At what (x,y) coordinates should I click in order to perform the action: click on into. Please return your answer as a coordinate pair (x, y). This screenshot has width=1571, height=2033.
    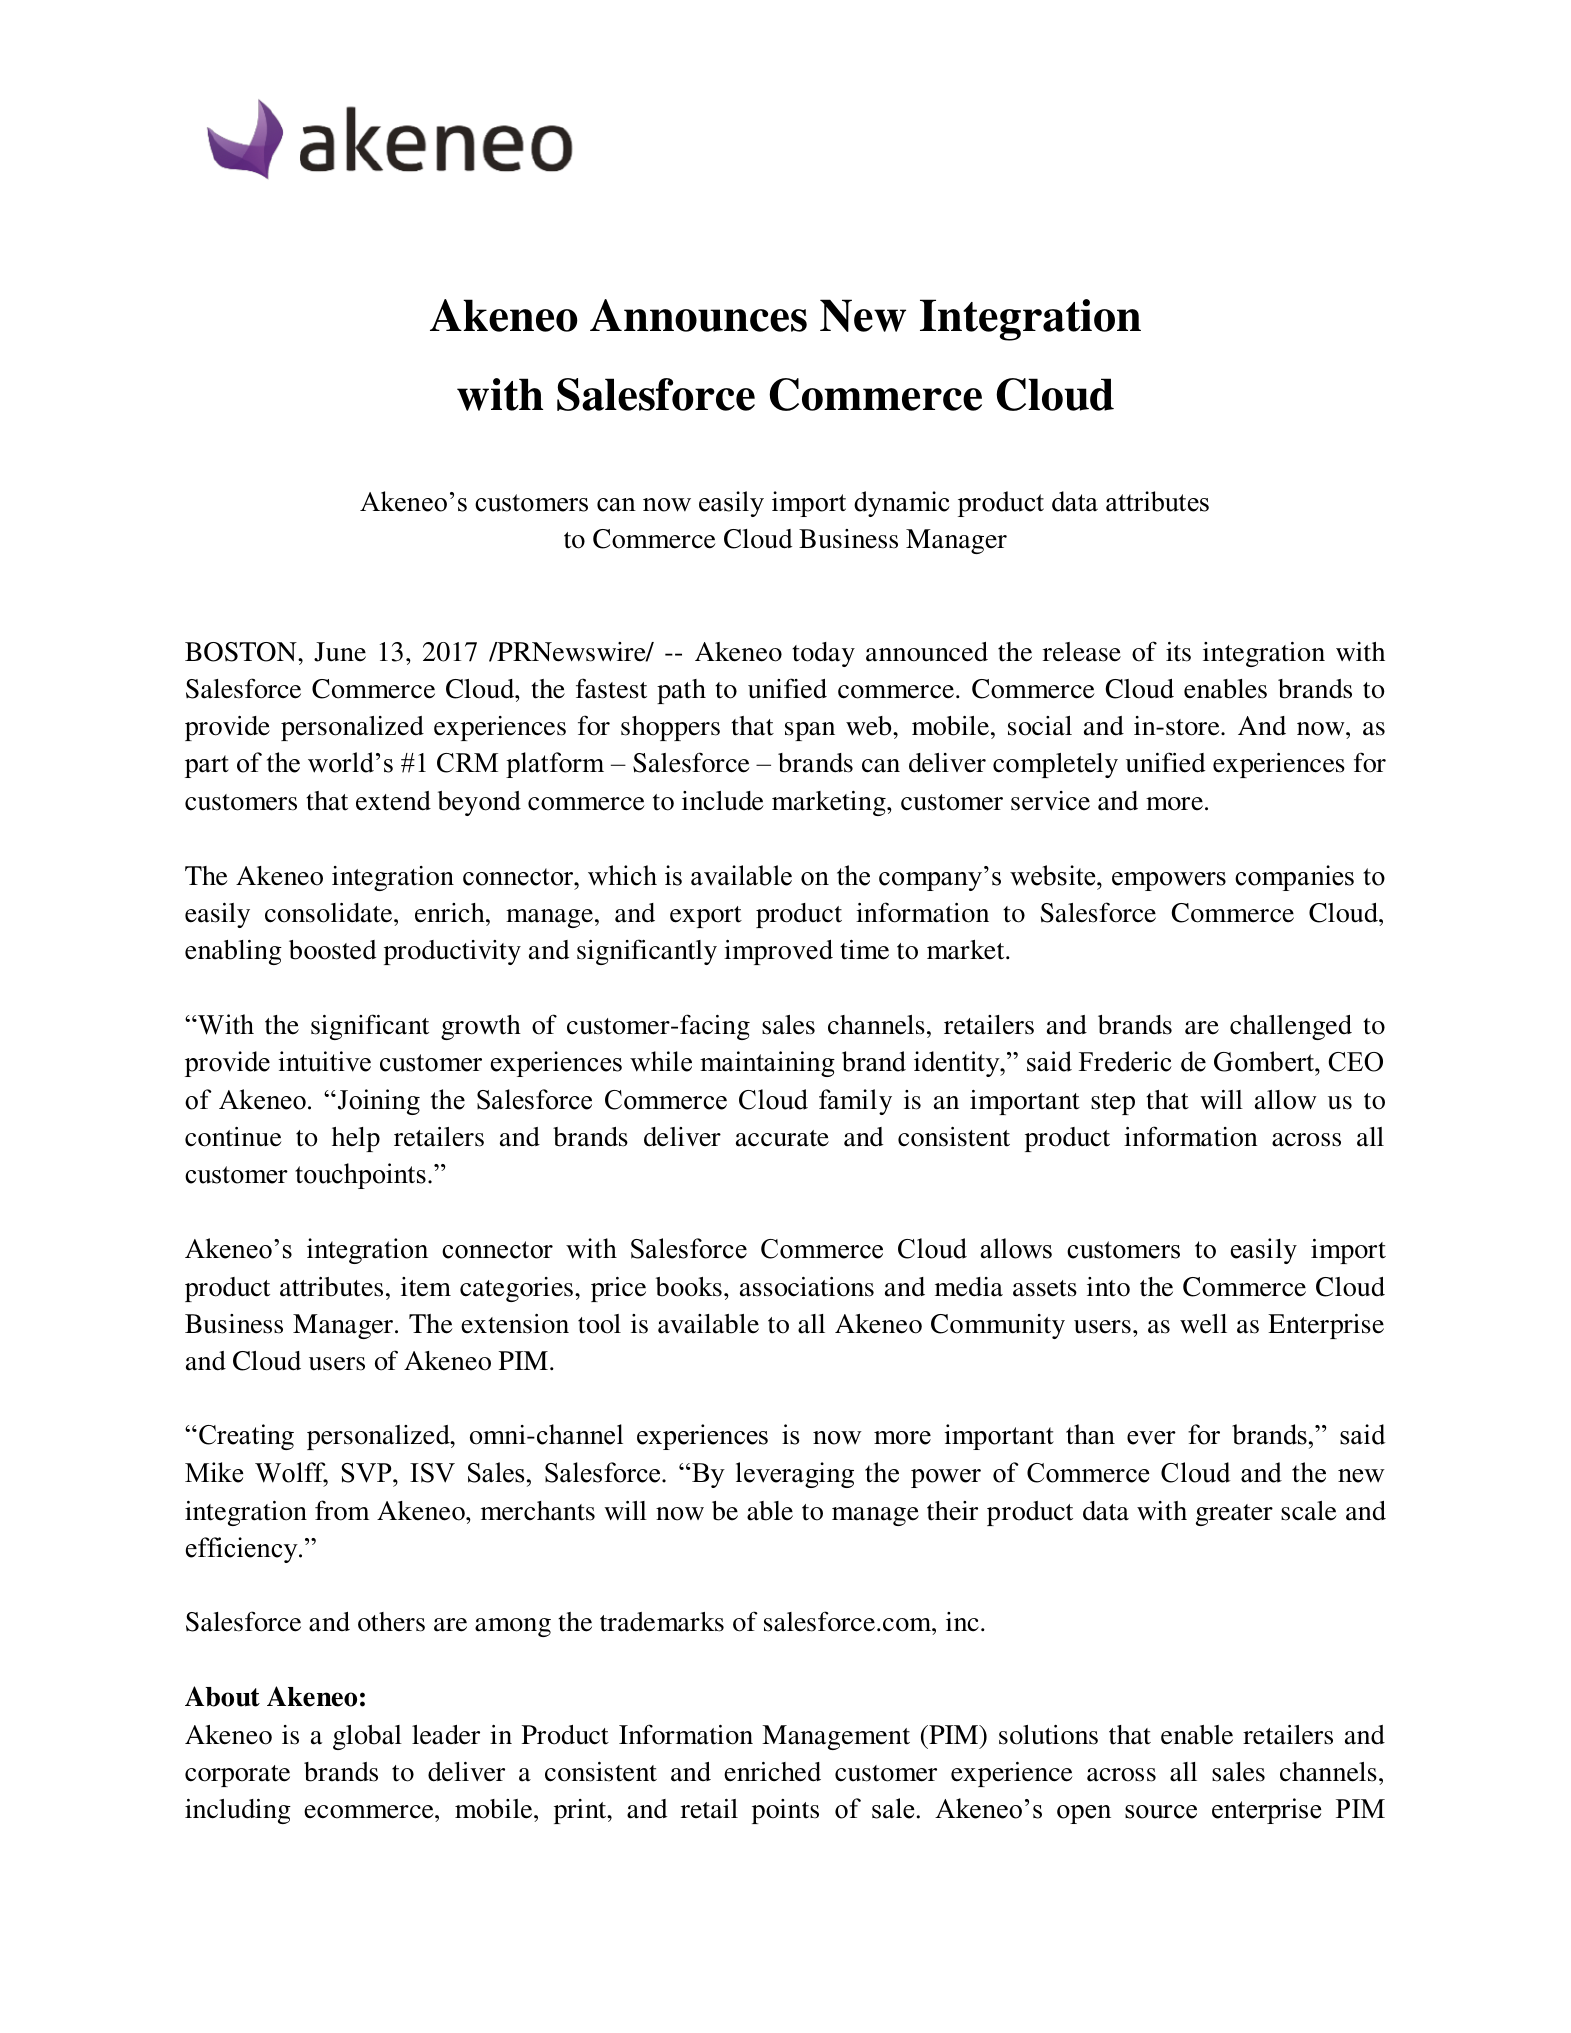
    Looking at the image, I should click on (1108, 1287).
